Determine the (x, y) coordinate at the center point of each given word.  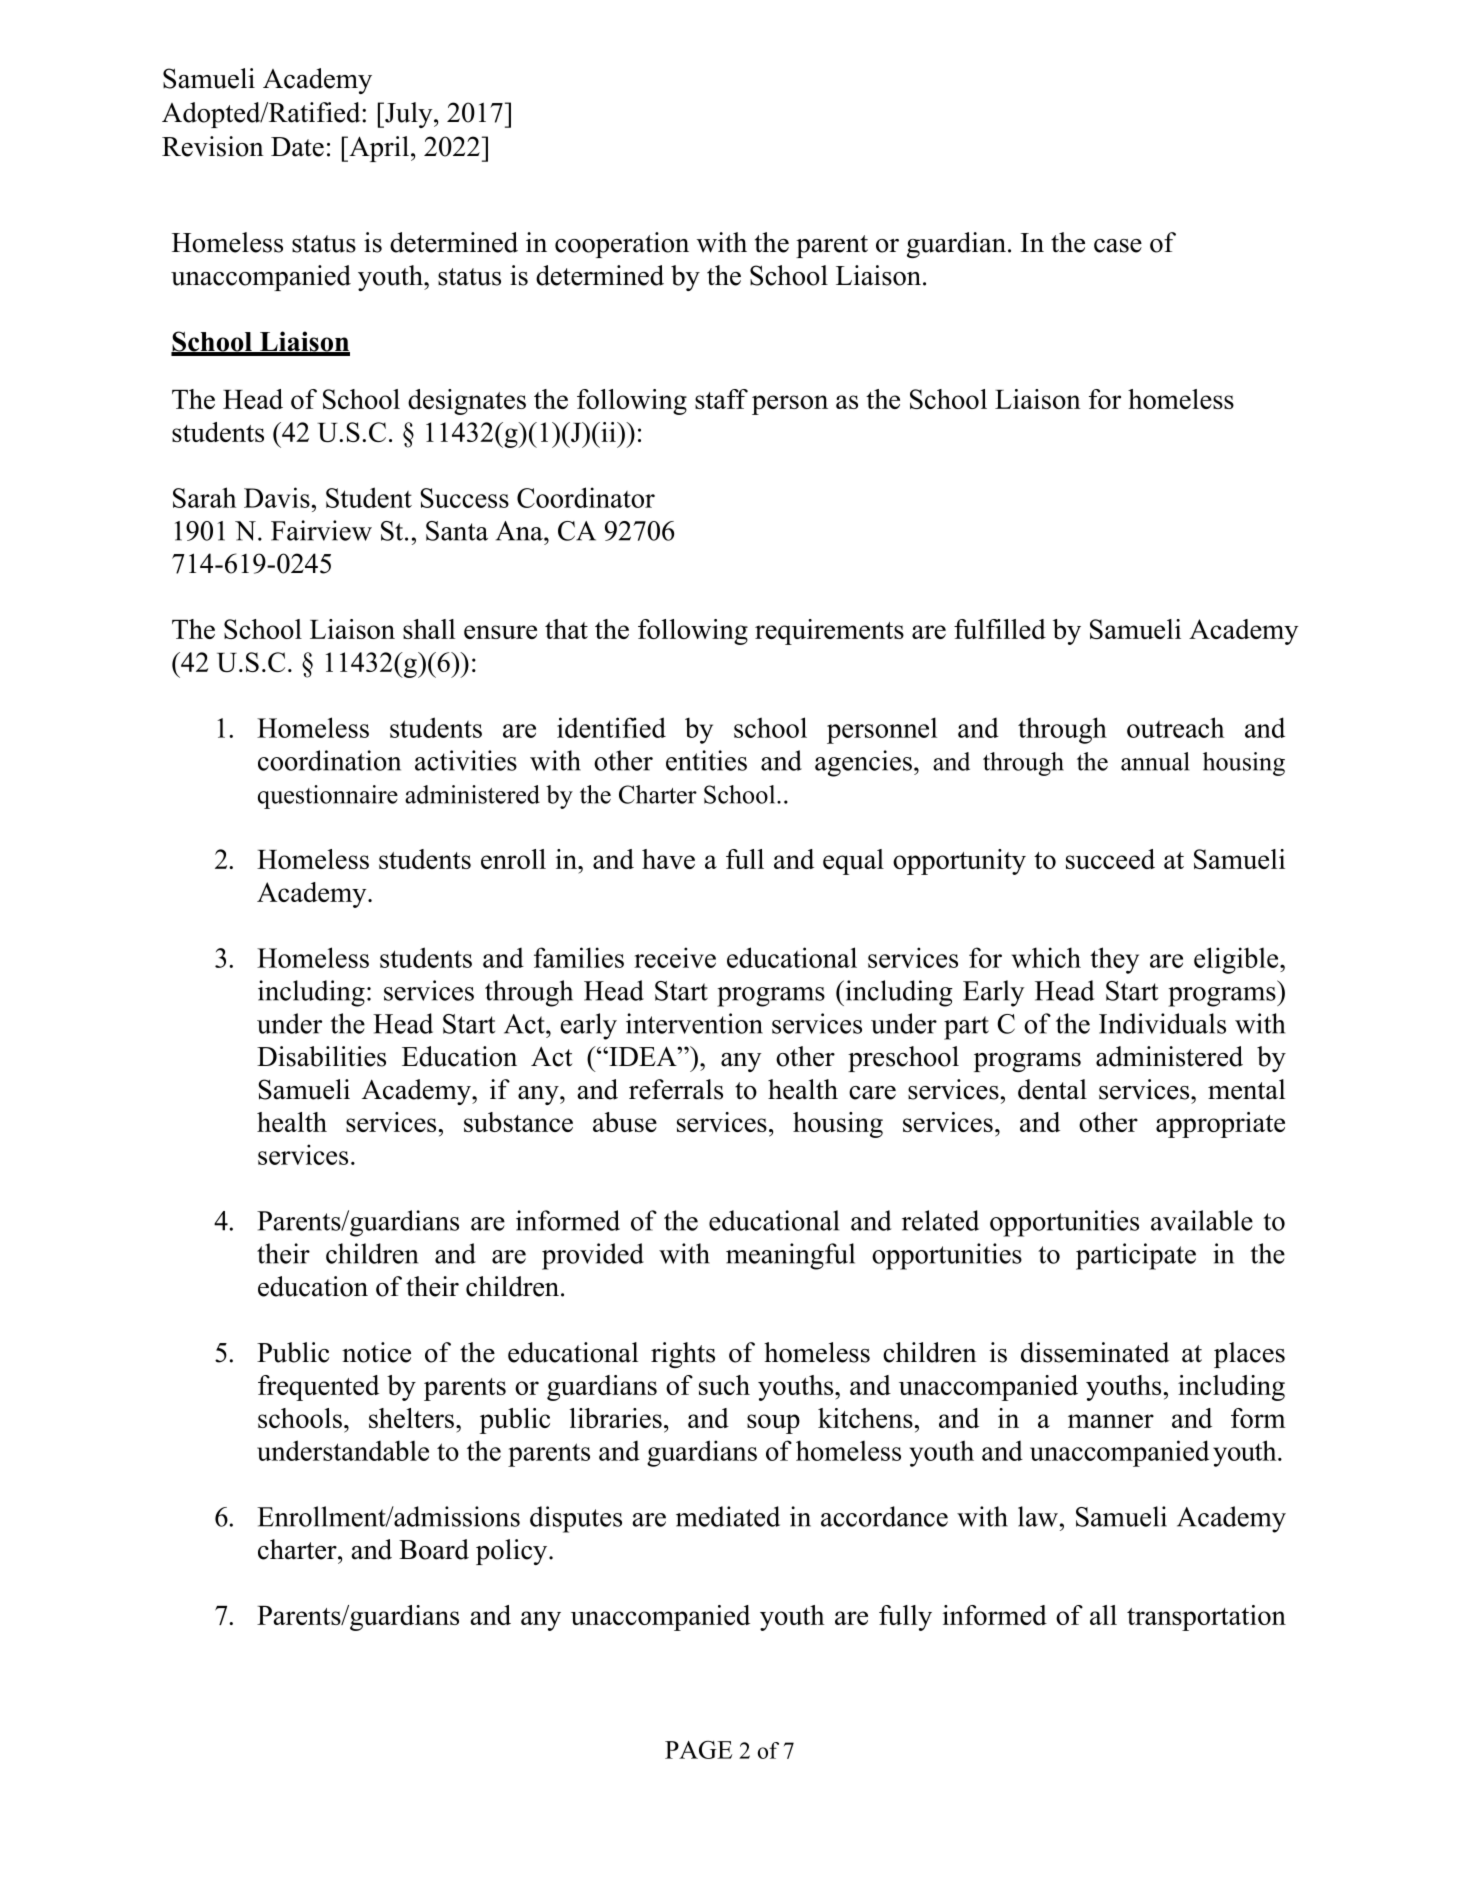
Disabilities (321, 1056)
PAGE (698, 1750)
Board (434, 1549)
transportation (1206, 1618)
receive (675, 957)
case (1118, 246)
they (1114, 960)
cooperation (622, 245)
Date (297, 147)
